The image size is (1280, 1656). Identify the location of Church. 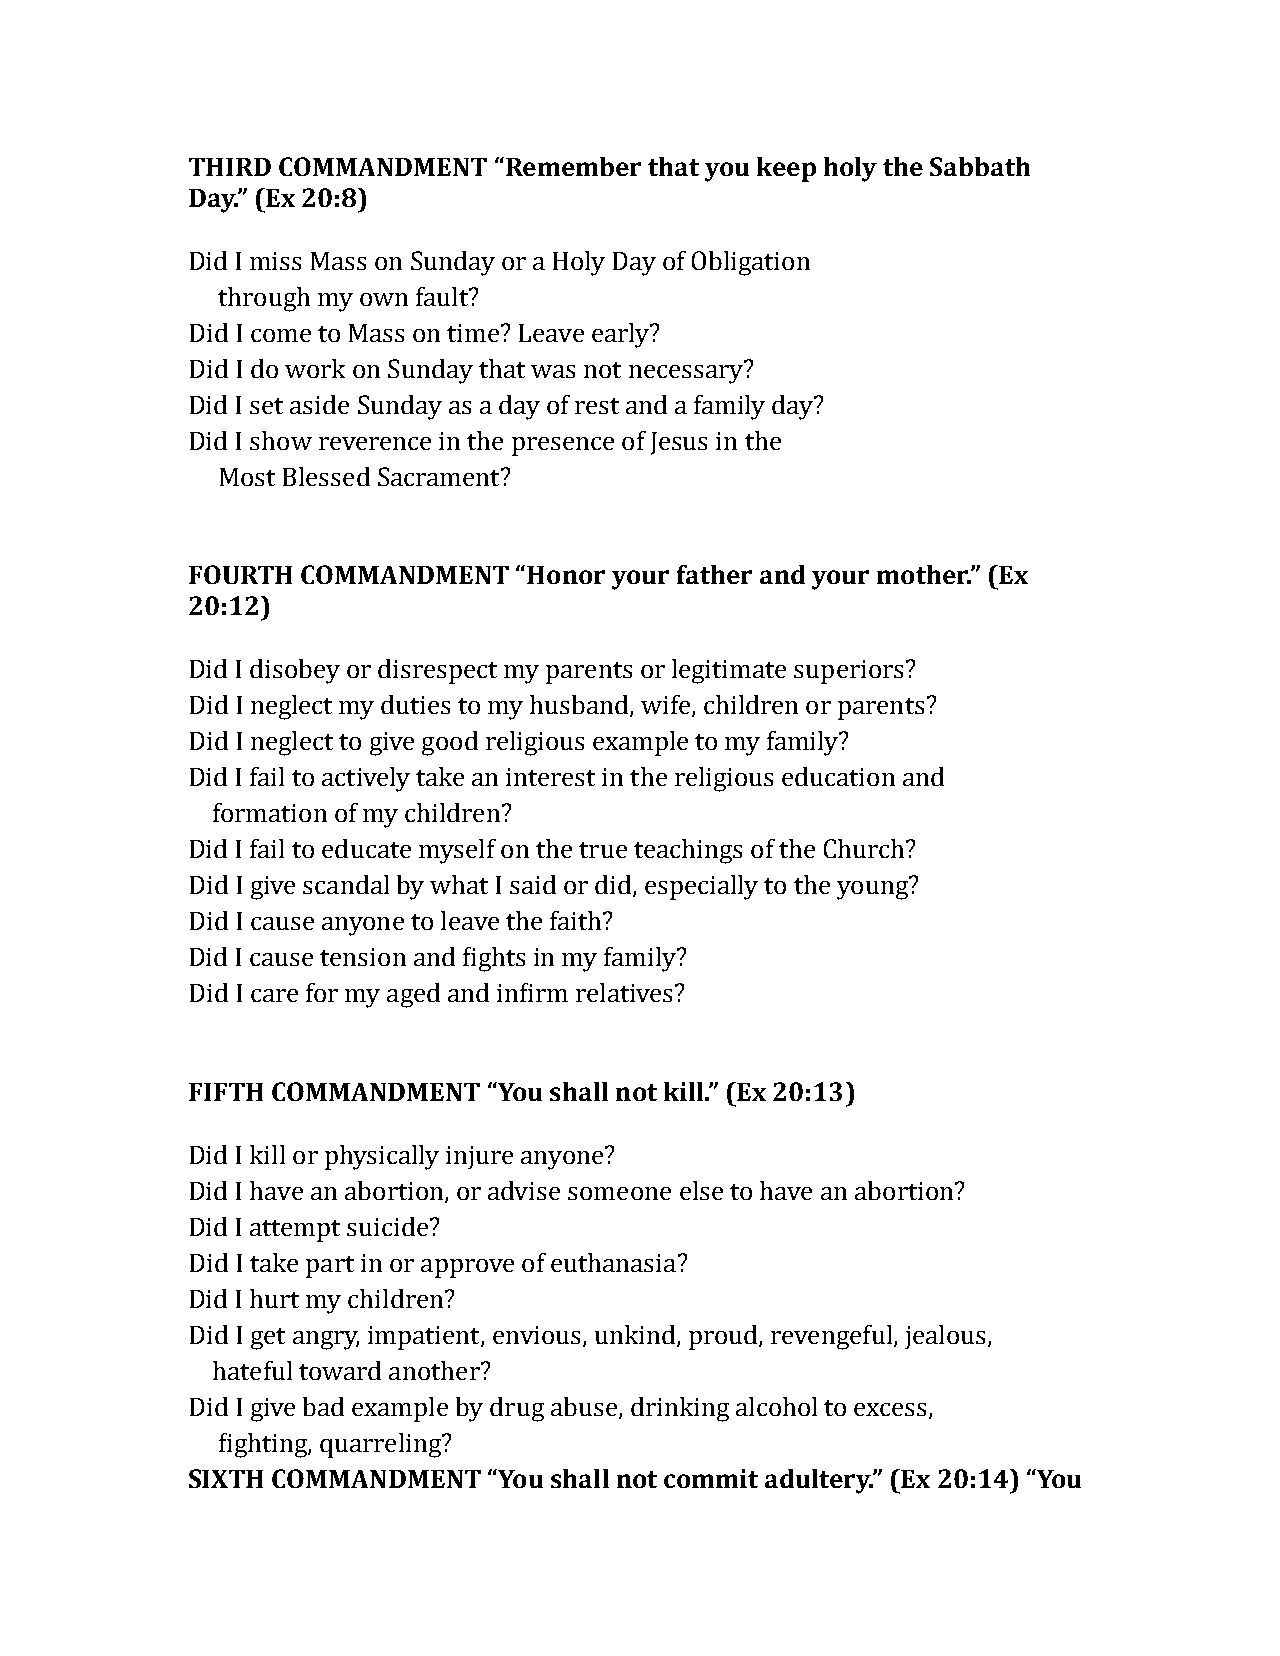
(865, 848).
